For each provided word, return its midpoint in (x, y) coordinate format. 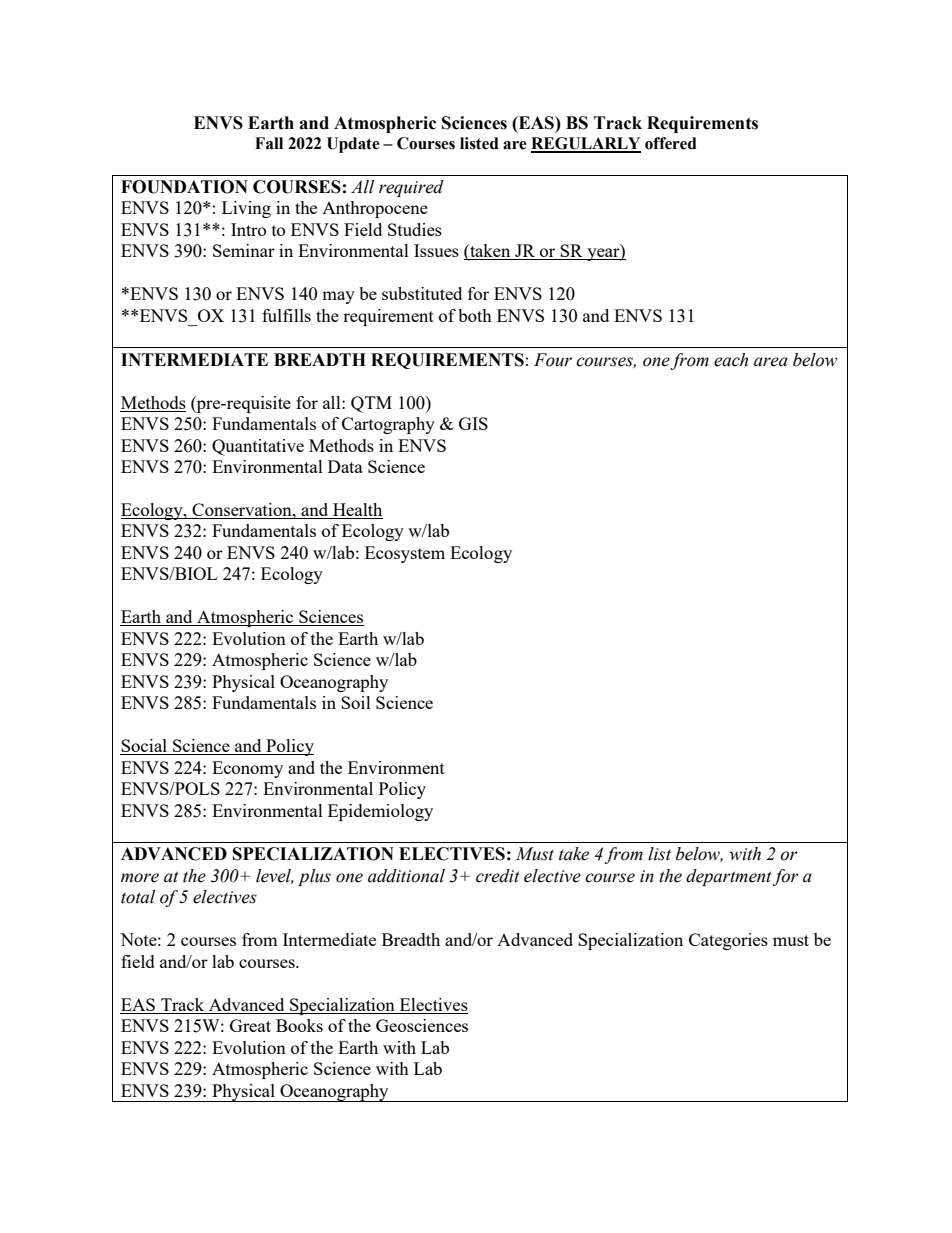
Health (357, 511)
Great (250, 1025)
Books (299, 1025)
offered (671, 143)
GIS (473, 423)
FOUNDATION (184, 187)
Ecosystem (405, 554)
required (411, 188)
